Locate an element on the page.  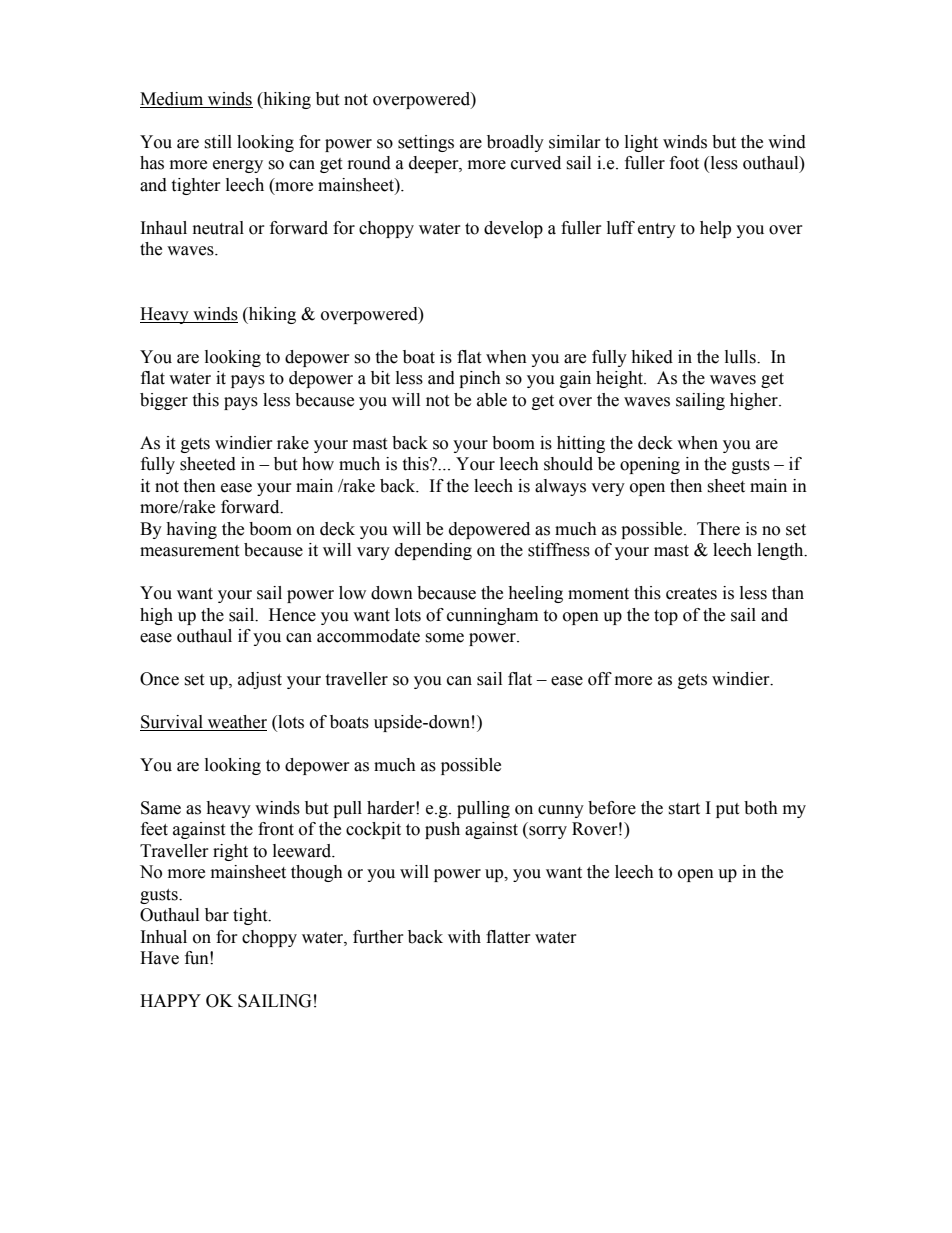
neutral is located at coordinates (218, 228).
